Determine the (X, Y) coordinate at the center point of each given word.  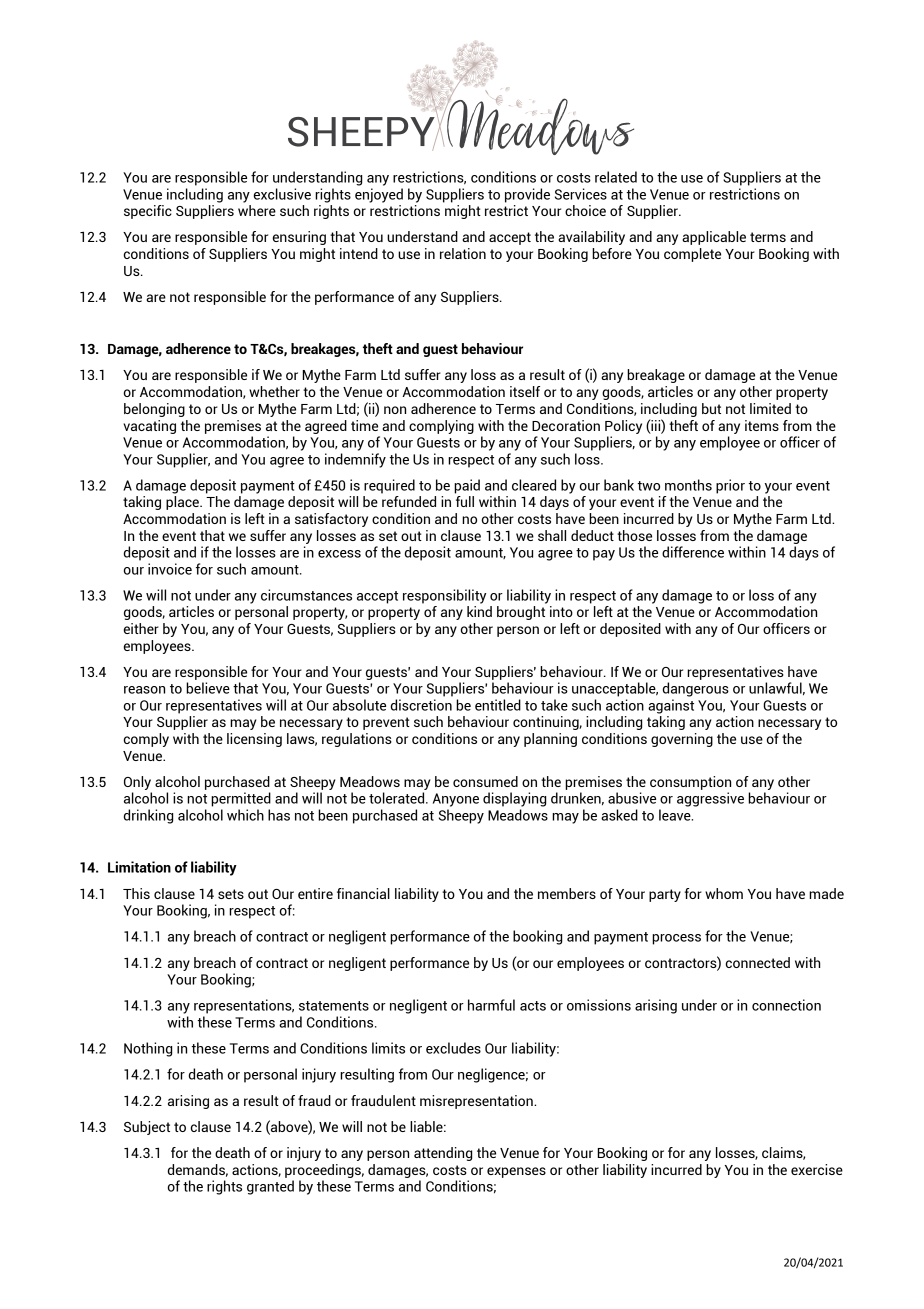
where (257, 210)
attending (443, 1154)
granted (270, 1187)
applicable (714, 238)
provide (527, 195)
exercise (817, 1169)
